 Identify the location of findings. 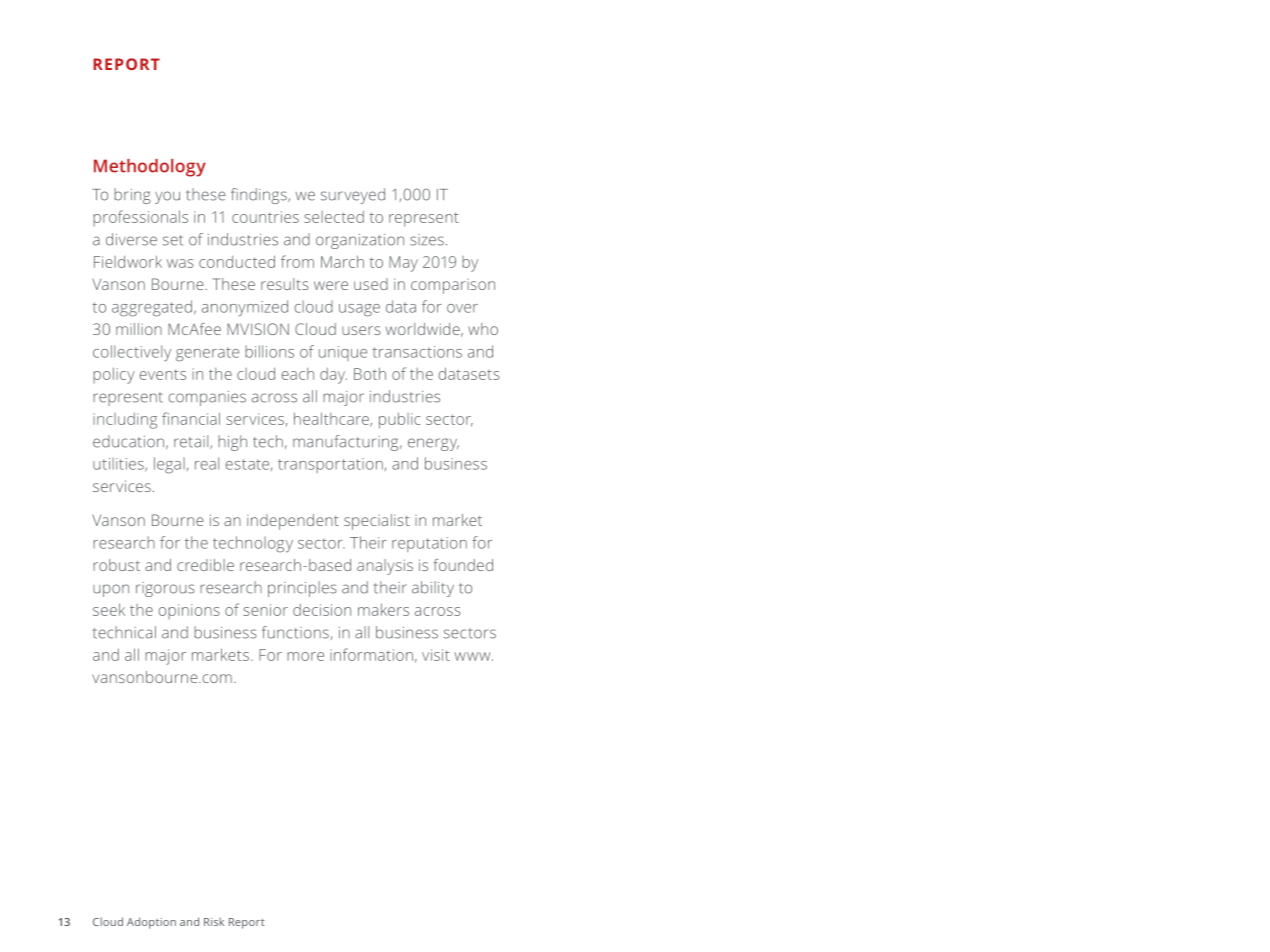
(260, 196).
